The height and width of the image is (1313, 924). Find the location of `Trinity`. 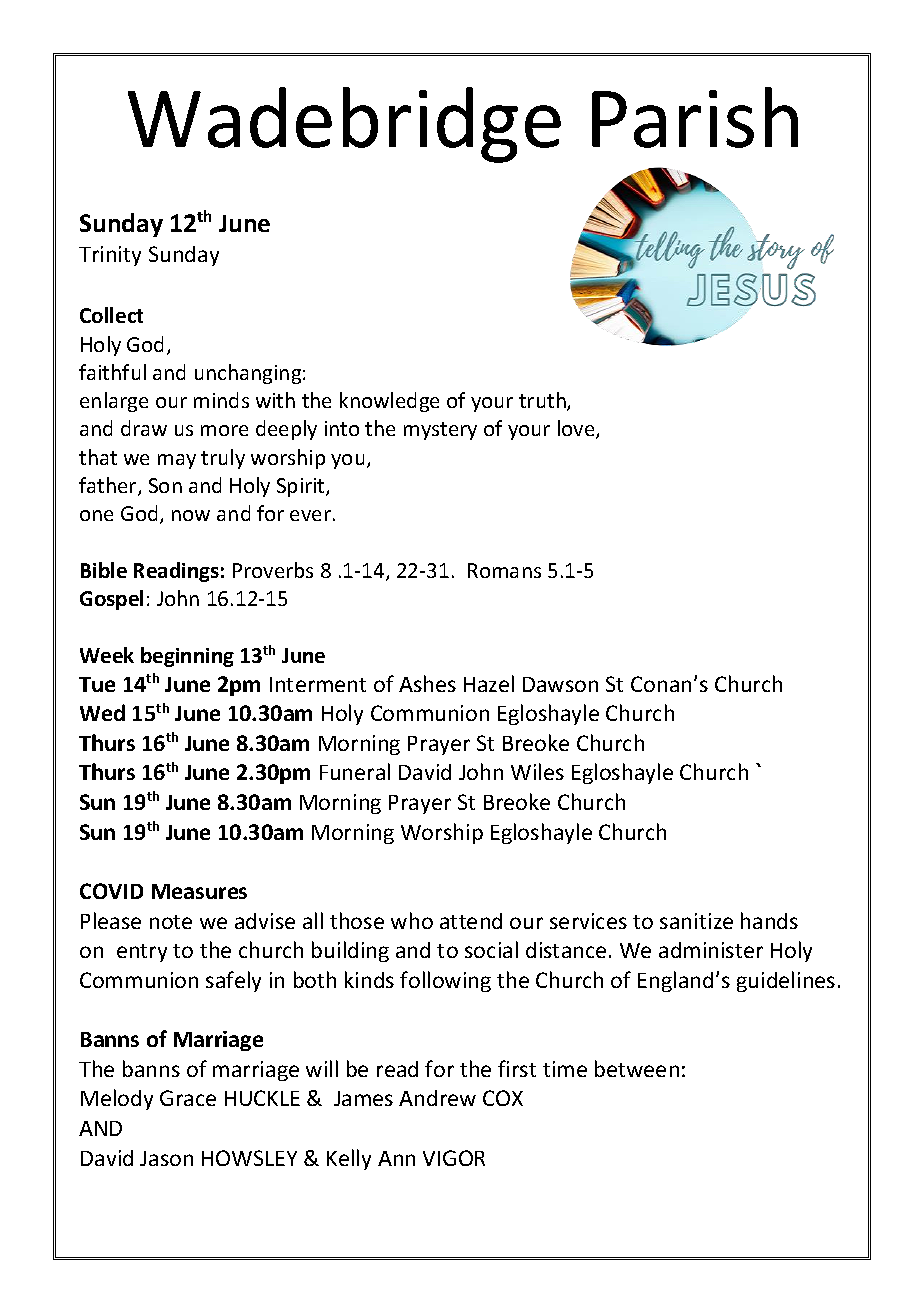

Trinity is located at coordinates (110, 256).
